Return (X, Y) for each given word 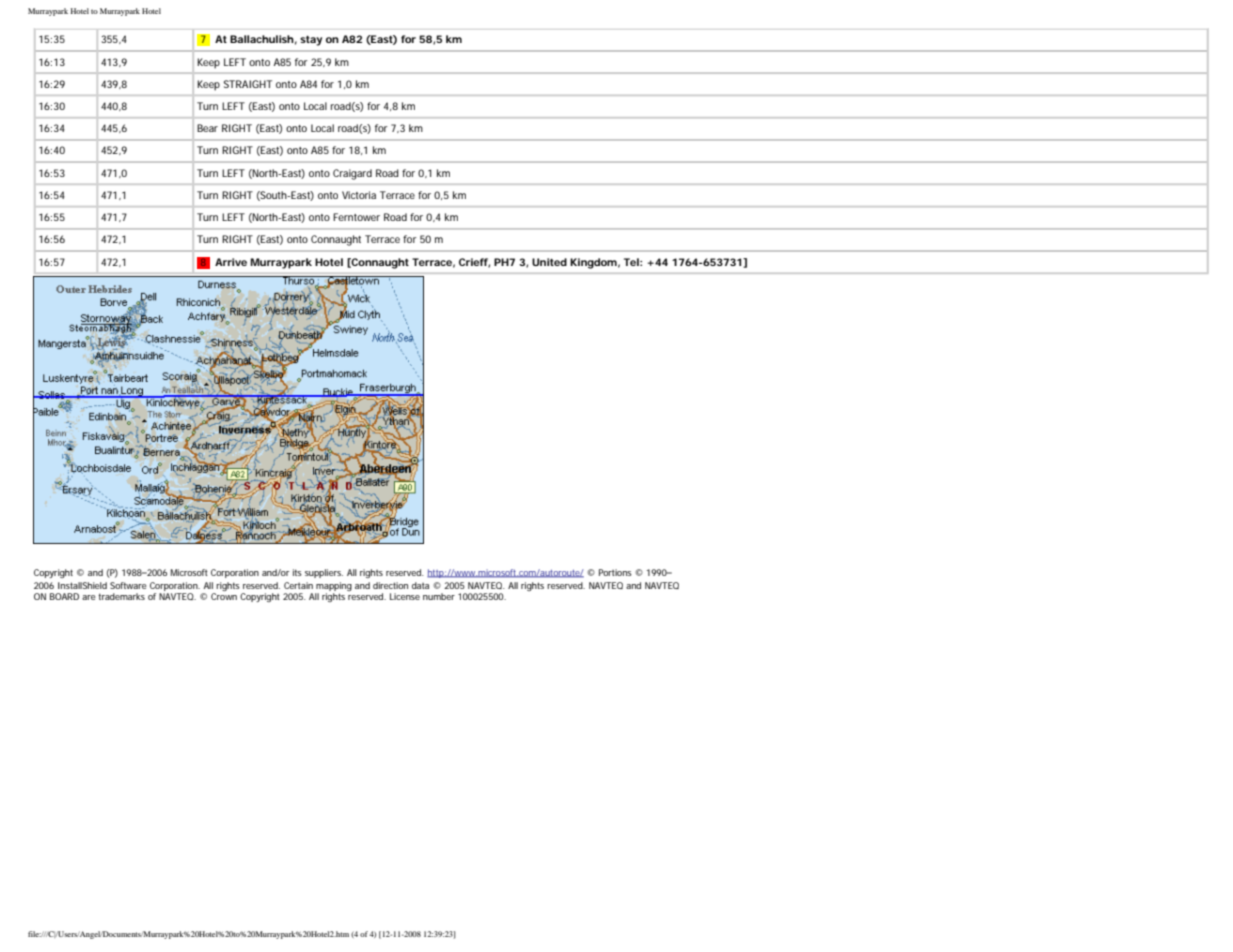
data (420, 585)
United (549, 262)
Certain (298, 585)
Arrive (231, 262)
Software (128, 585)
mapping (334, 586)
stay (311, 41)
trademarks (121, 596)
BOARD (64, 596)
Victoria (359, 195)
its (297, 572)
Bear (207, 128)
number (439, 596)
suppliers (324, 573)
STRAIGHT (248, 84)
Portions (615, 572)
